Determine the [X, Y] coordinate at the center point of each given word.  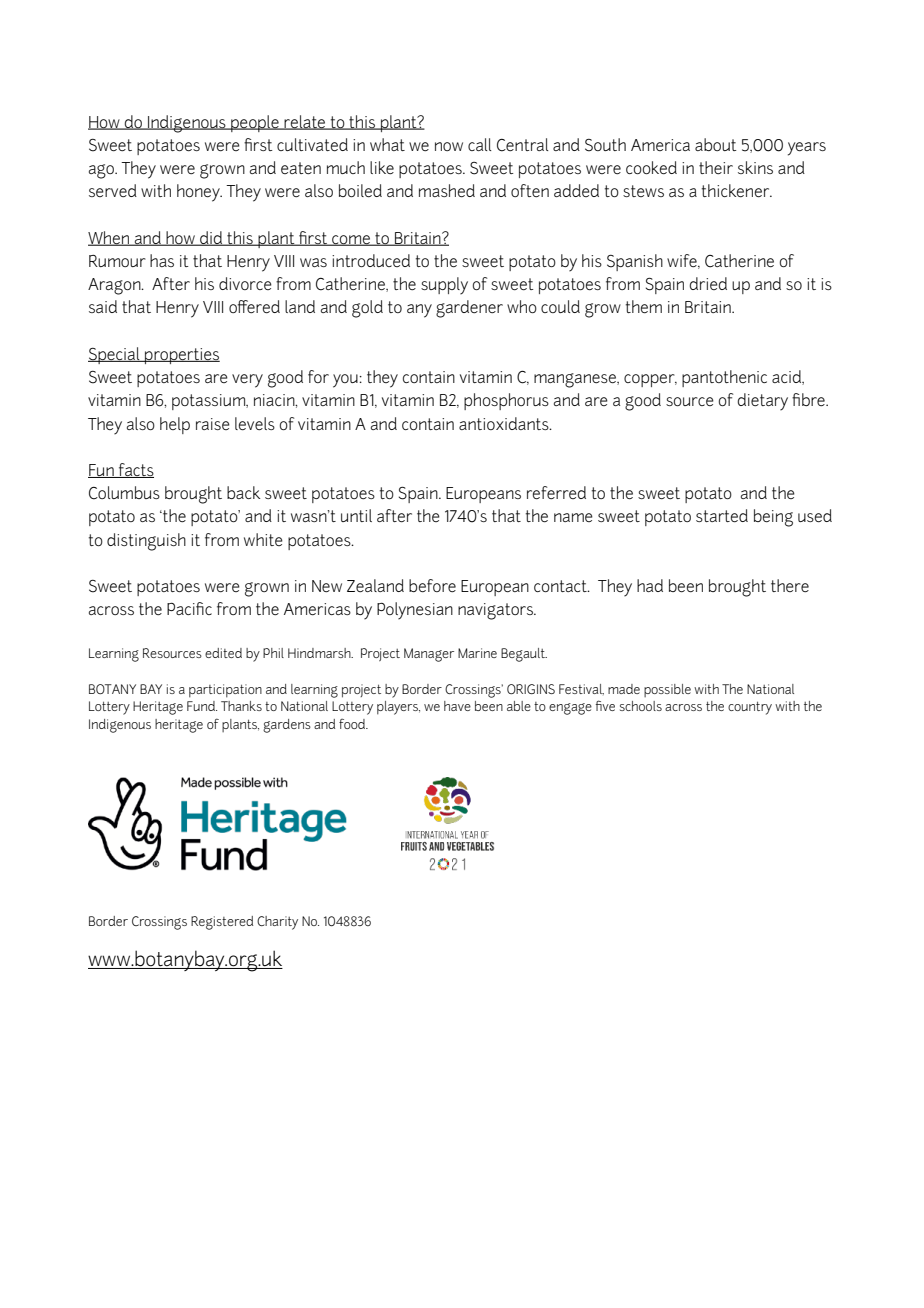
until [356, 515]
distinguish [146, 542]
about [716, 144]
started [722, 515]
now [449, 146]
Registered [222, 923]
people [255, 123]
